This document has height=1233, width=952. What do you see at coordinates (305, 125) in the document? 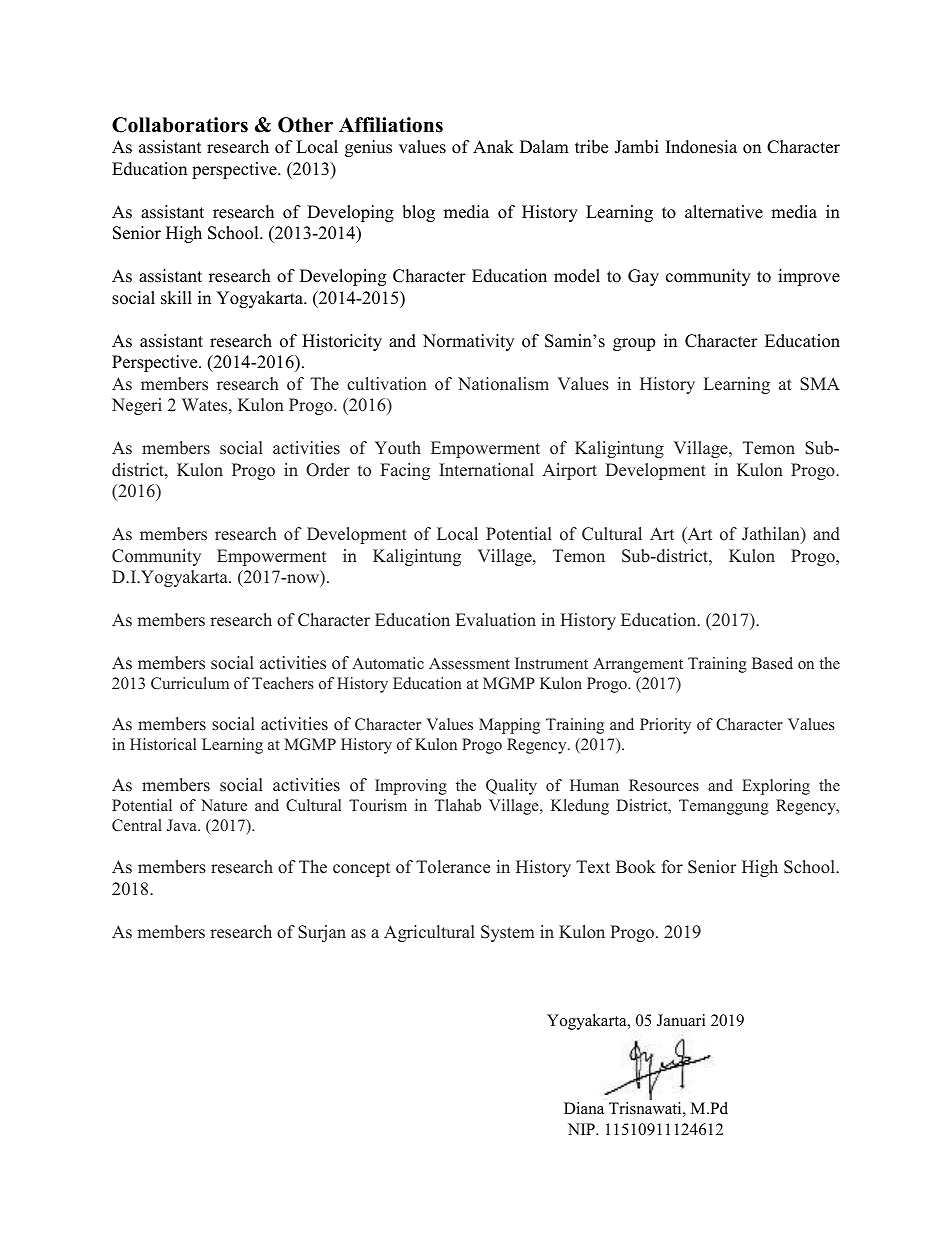
I see `Other` at bounding box center [305, 125].
